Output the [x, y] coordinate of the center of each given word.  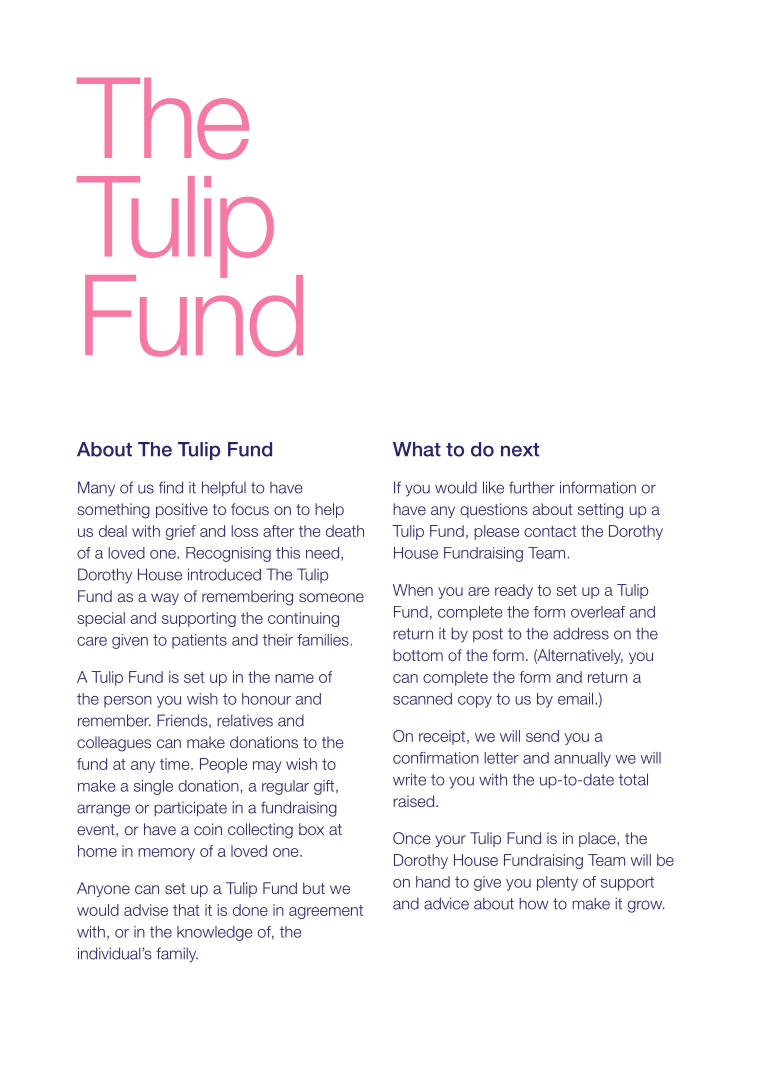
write [409, 779]
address [581, 633]
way [165, 599]
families [323, 640]
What [417, 449]
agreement [326, 912]
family [177, 955]
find [171, 487]
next [520, 450]
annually [582, 759]
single [153, 787]
